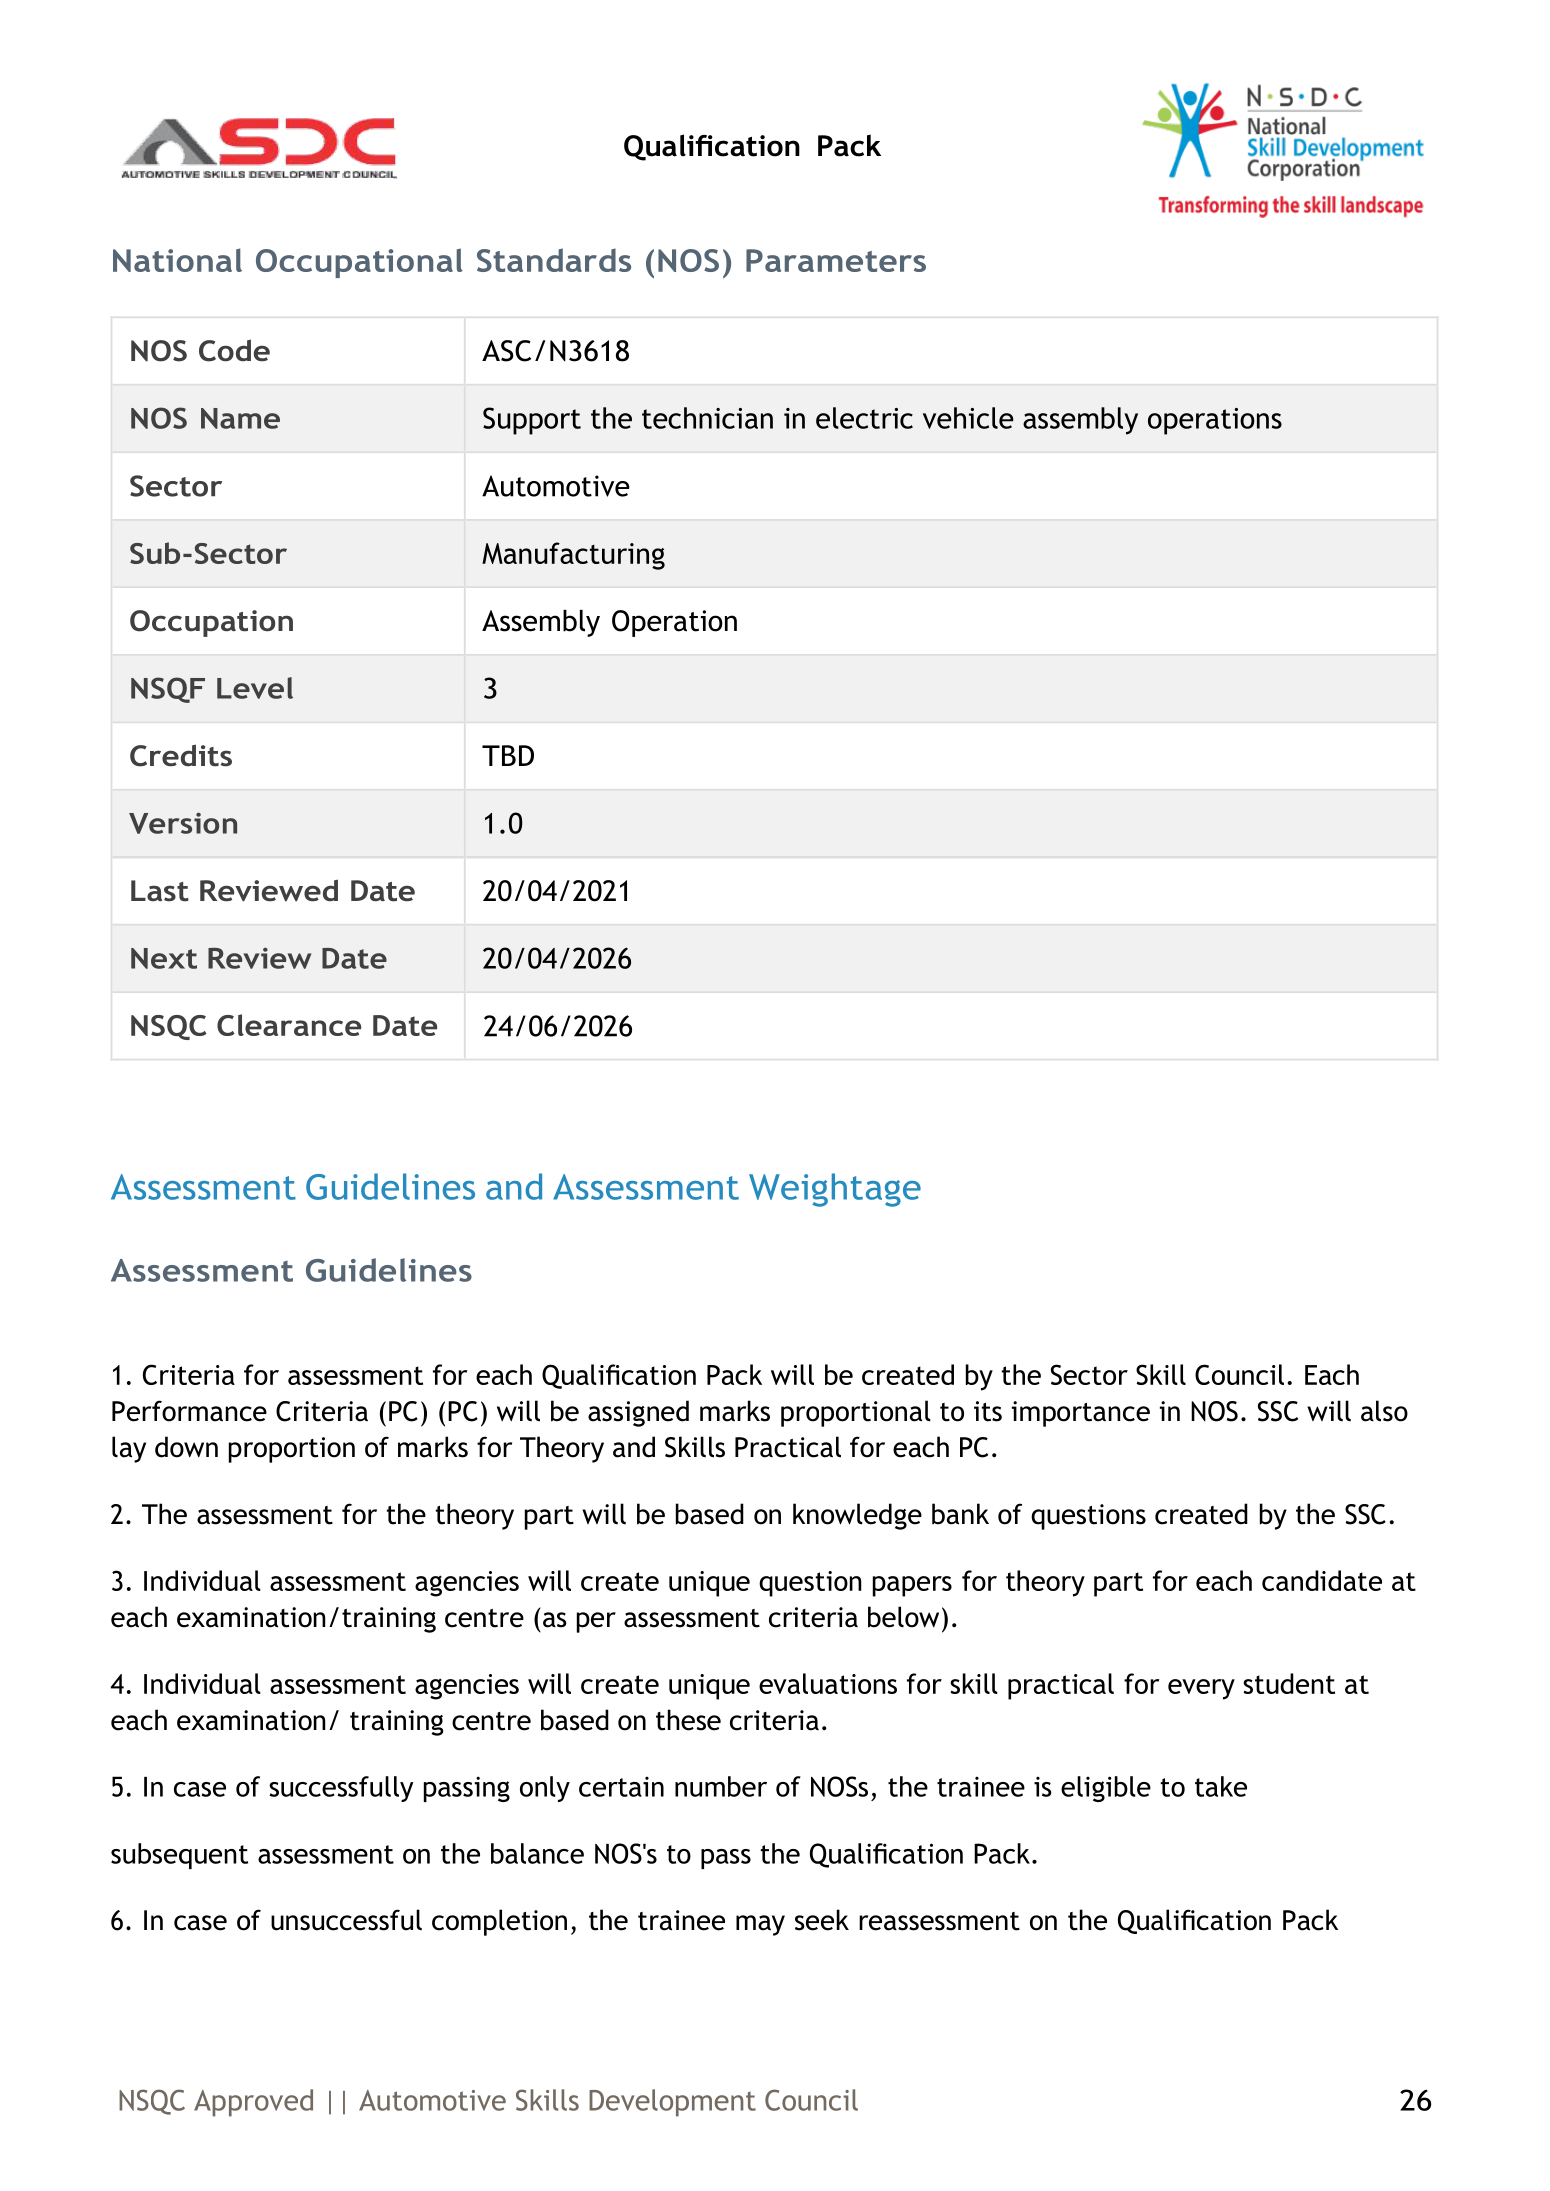 The width and height of the screenshot is (1550, 2191). I want to click on Manufacturing, so click(573, 556).
